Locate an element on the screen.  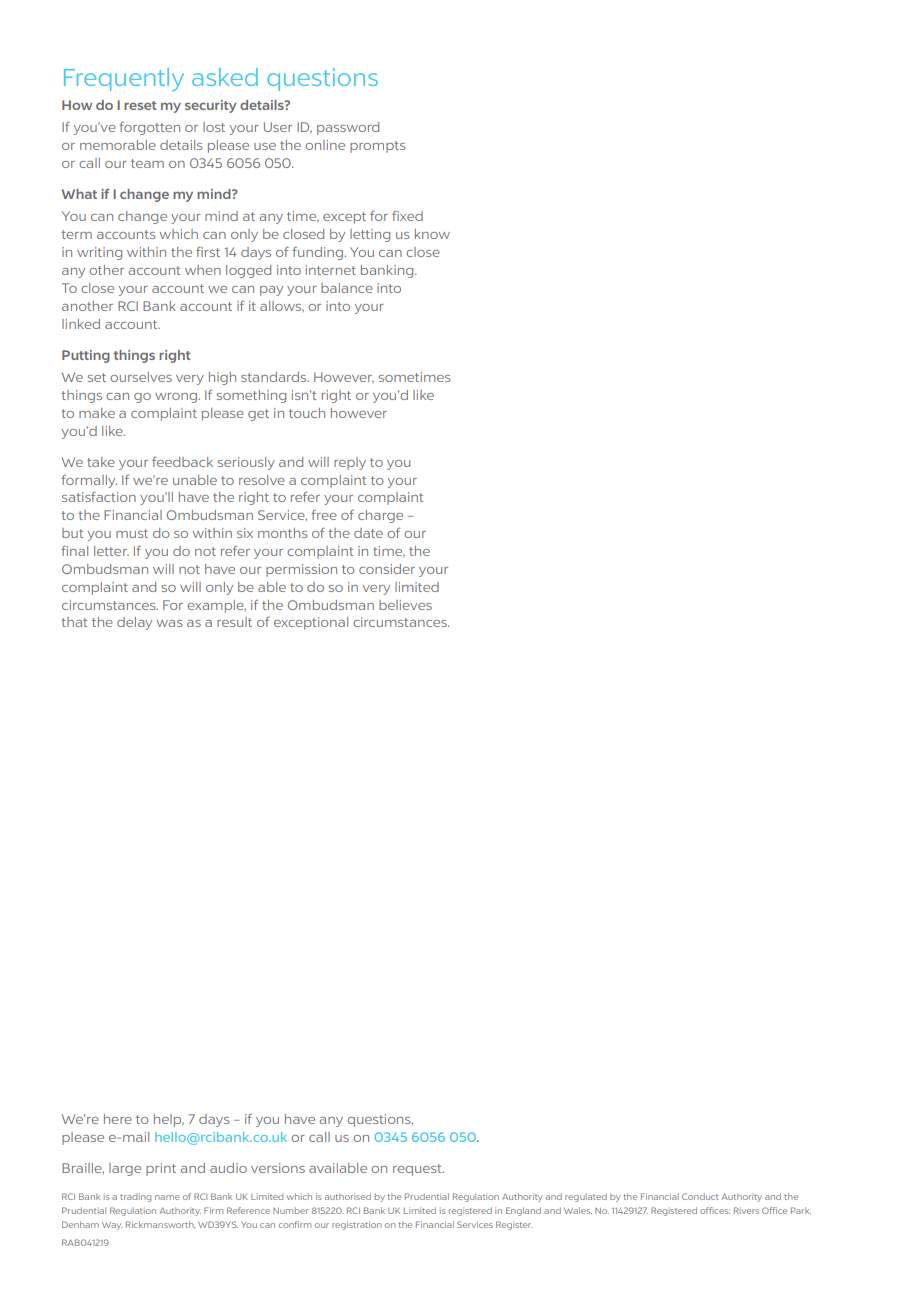
know is located at coordinates (432, 234).
